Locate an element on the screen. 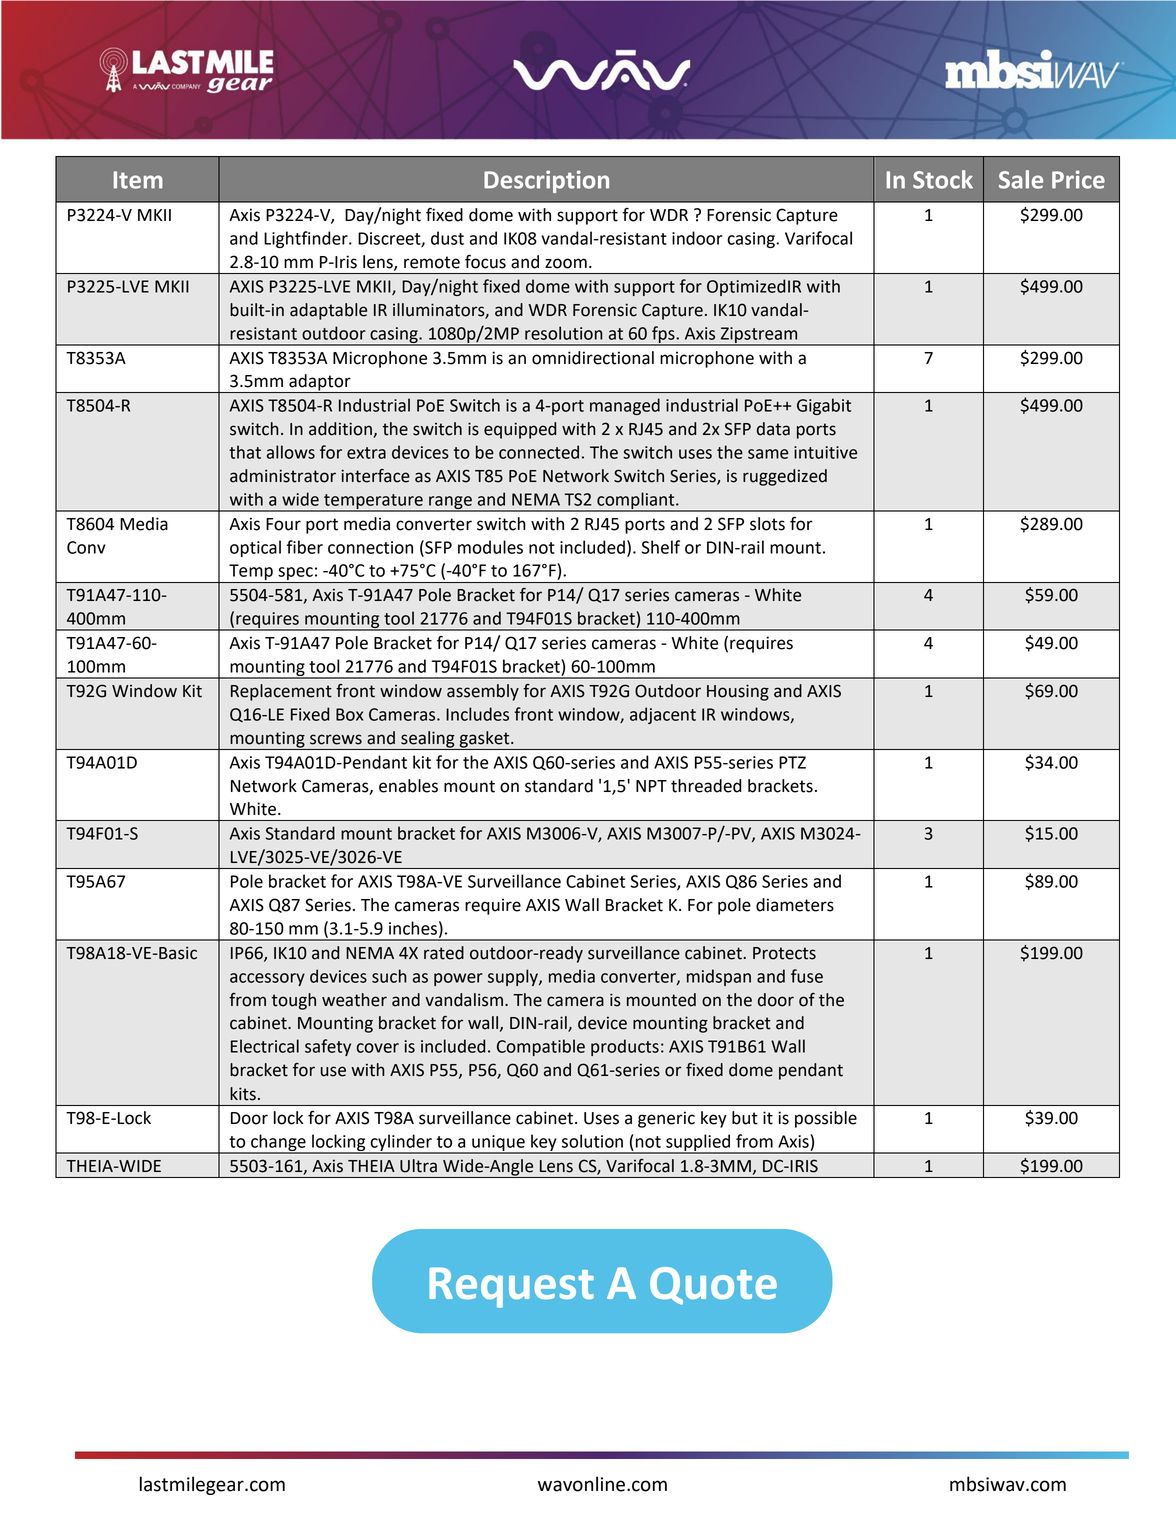  Item is located at coordinates (138, 180).
